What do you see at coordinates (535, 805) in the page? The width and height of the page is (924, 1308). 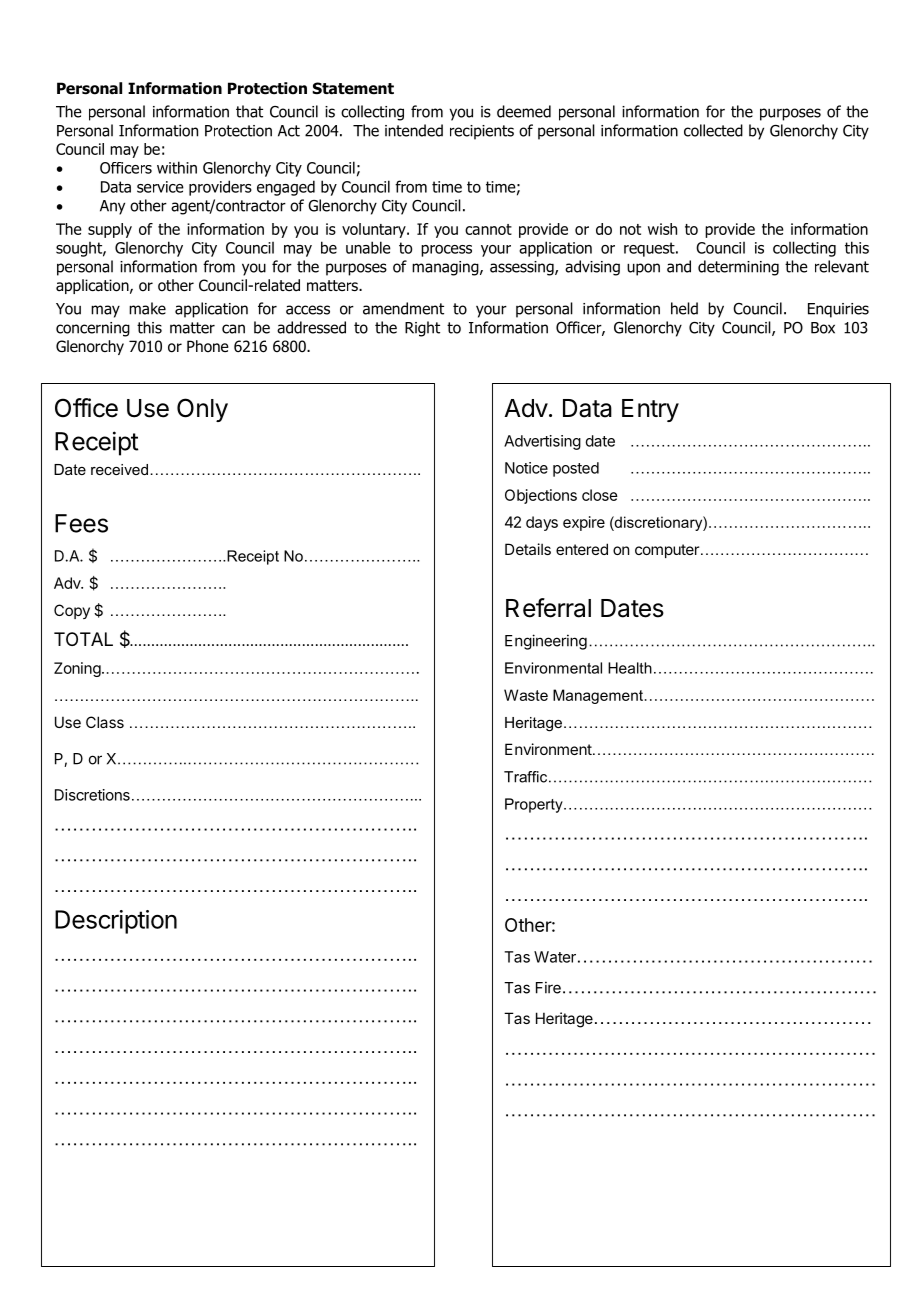 I see `Property` at bounding box center [535, 805].
